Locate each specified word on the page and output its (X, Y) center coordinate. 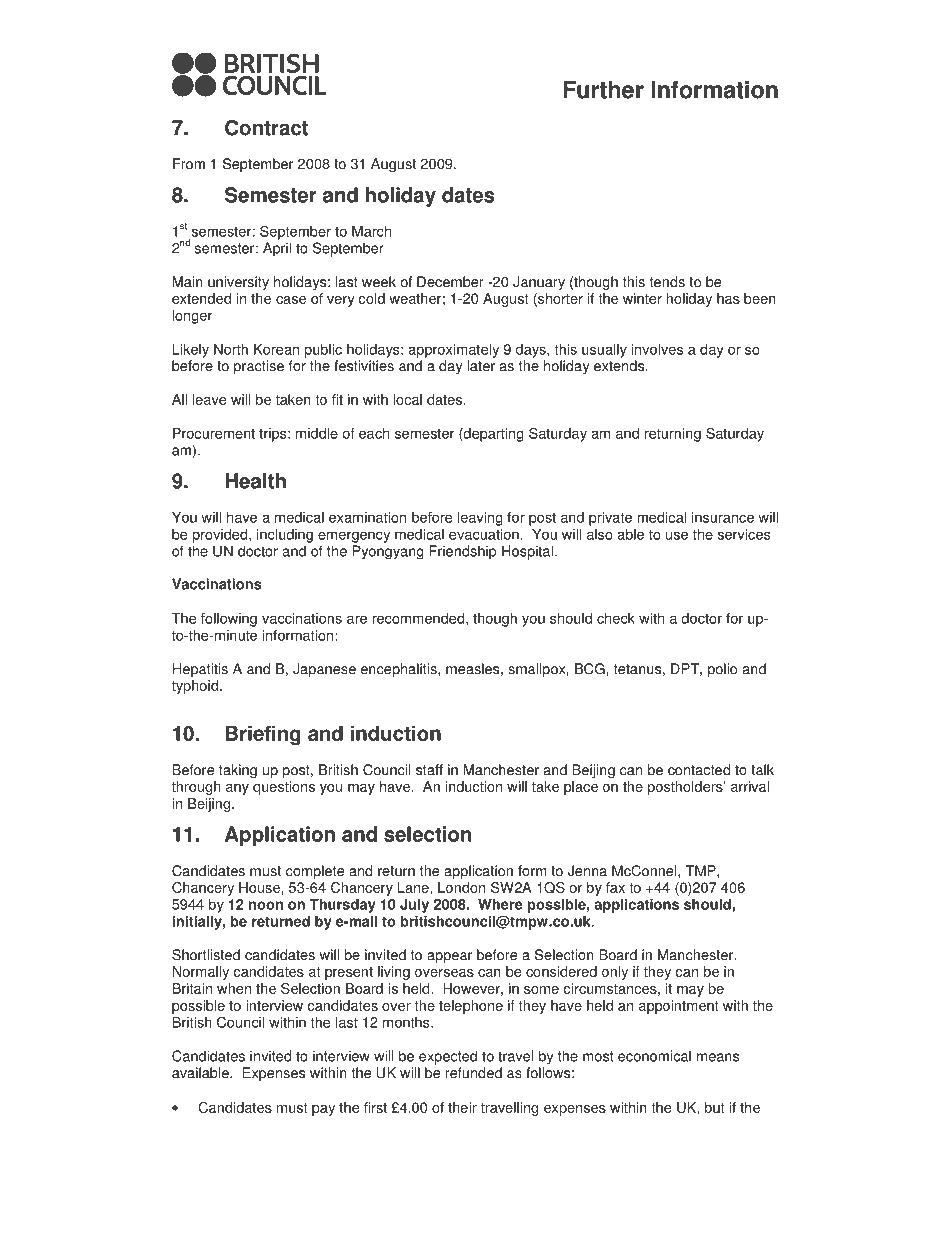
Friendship (463, 552)
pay (323, 1110)
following (229, 620)
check (616, 618)
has (728, 298)
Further (603, 90)
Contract (266, 128)
